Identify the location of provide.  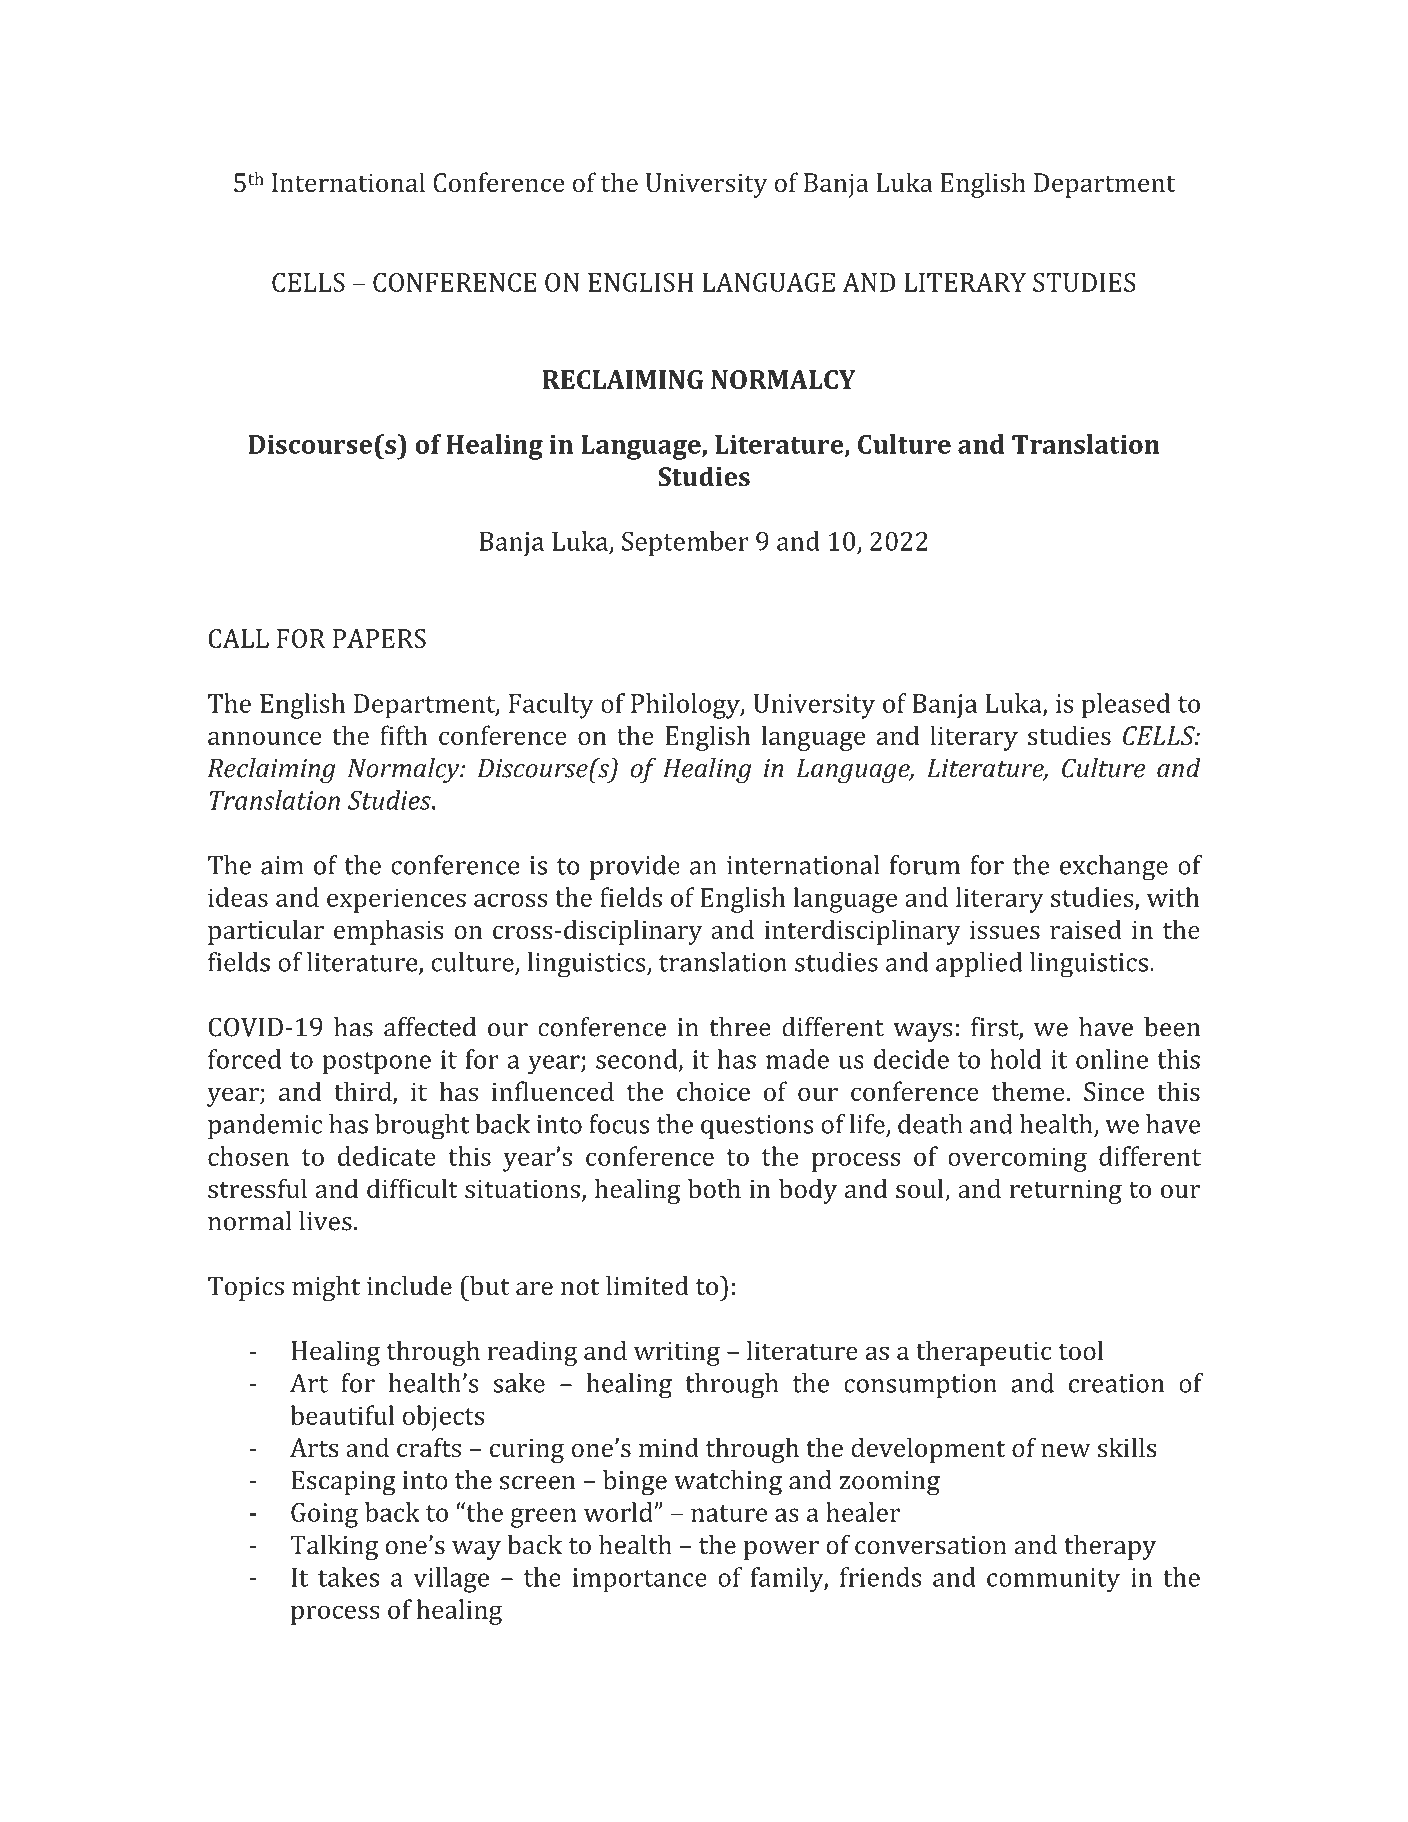
(635, 867).
